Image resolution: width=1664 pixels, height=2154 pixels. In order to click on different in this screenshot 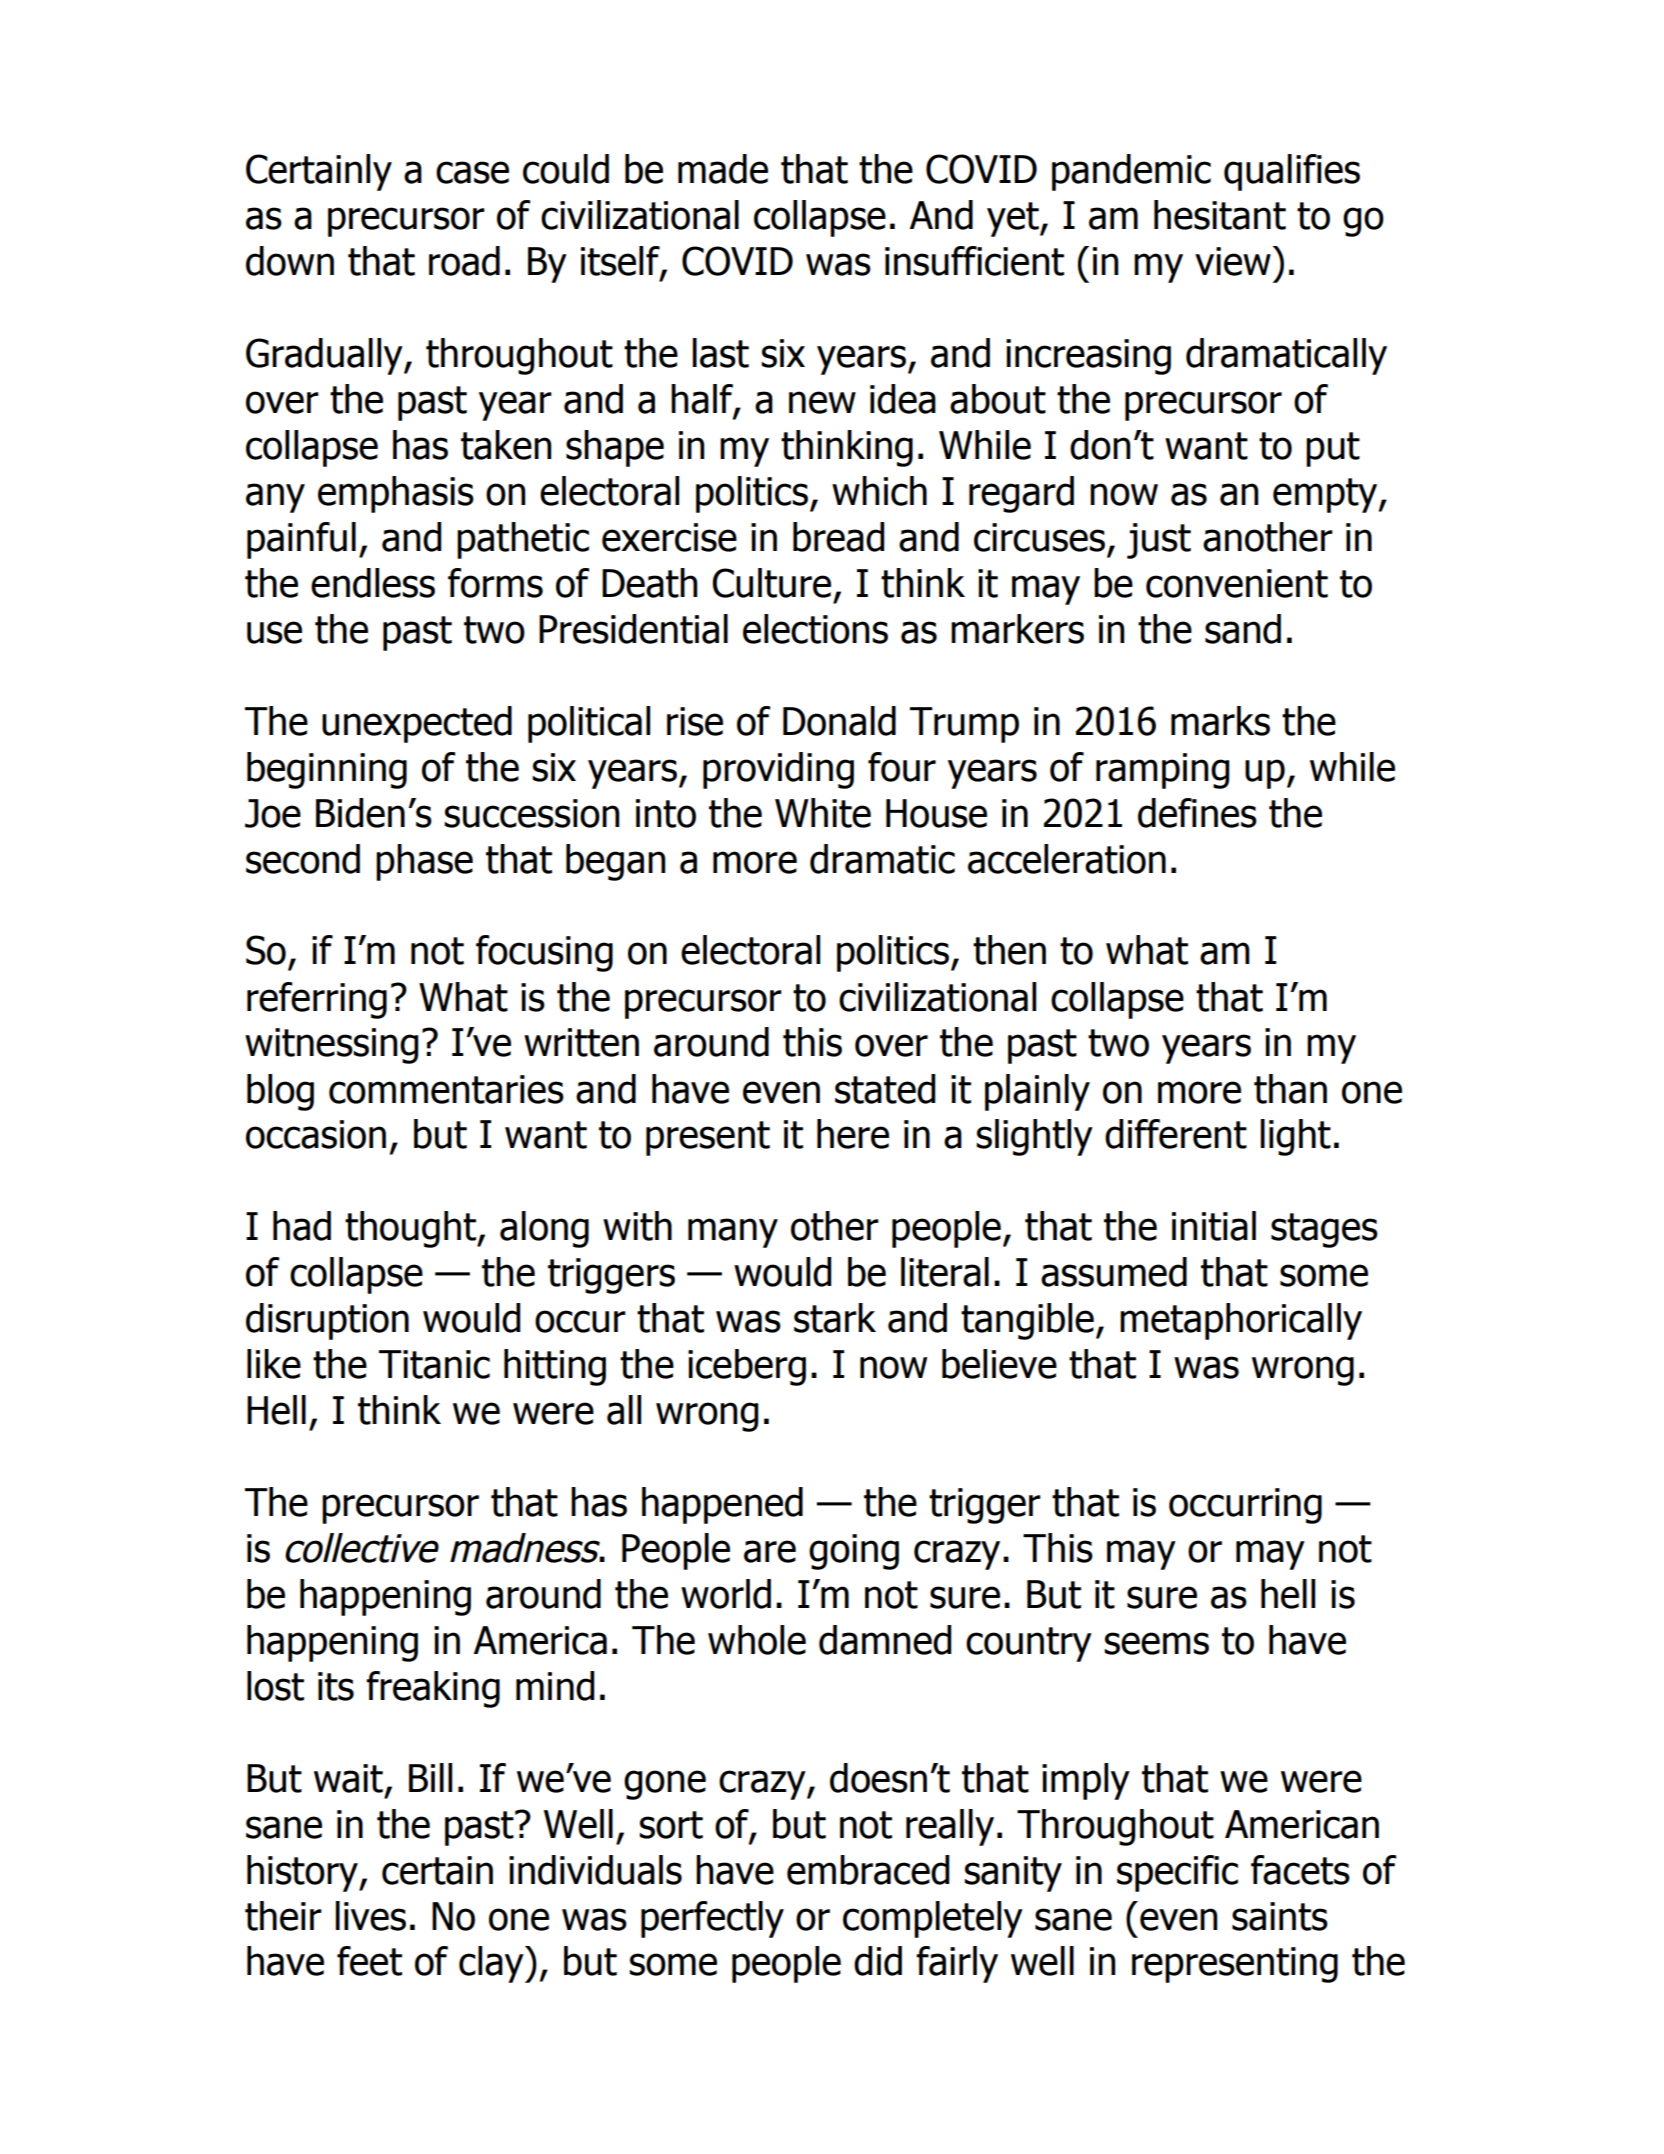, I will do `click(1176, 1134)`.
